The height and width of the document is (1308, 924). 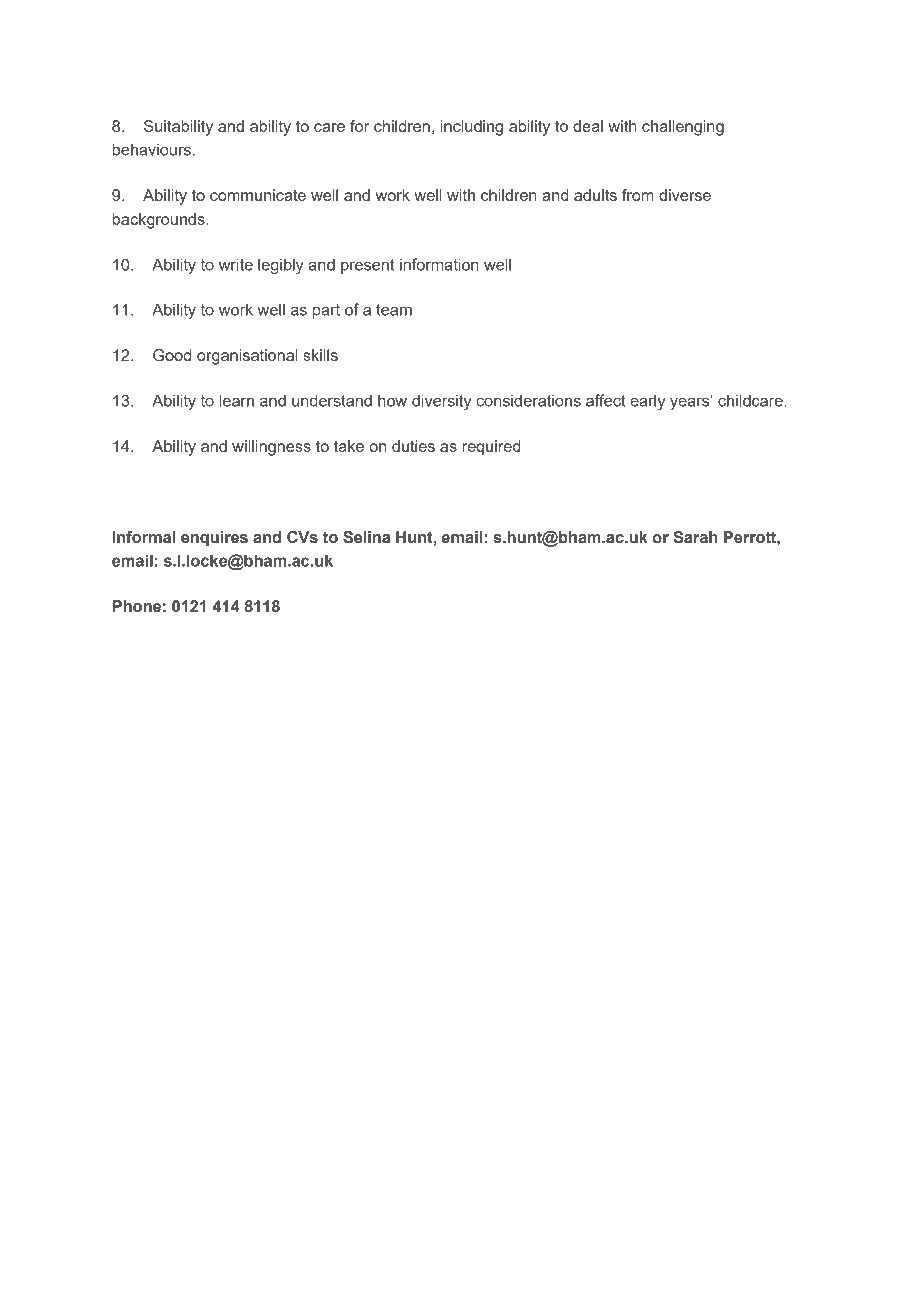 What do you see at coordinates (471, 128) in the document?
I see `including` at bounding box center [471, 128].
